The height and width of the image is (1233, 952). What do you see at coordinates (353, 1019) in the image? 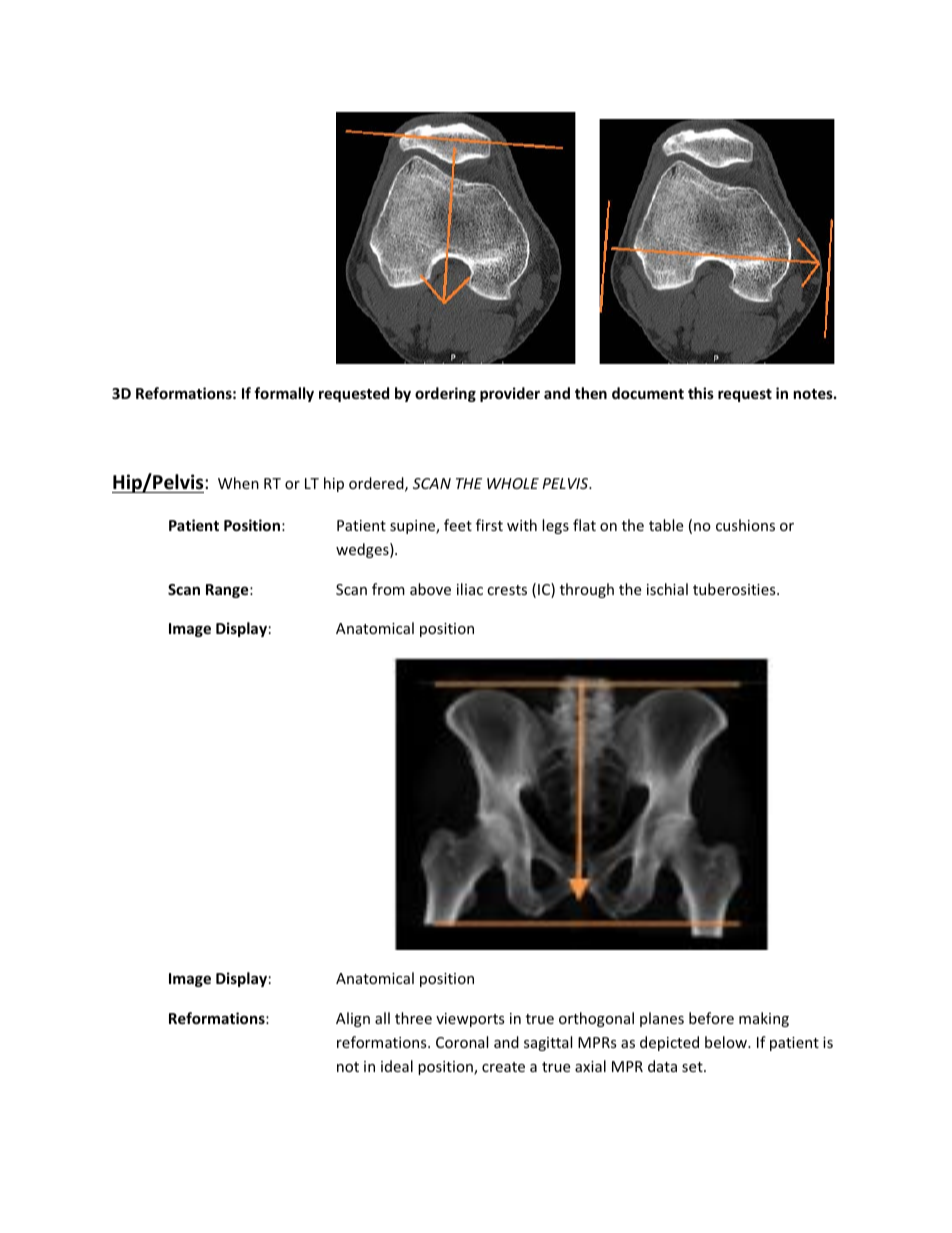
I see `Align` at bounding box center [353, 1019].
